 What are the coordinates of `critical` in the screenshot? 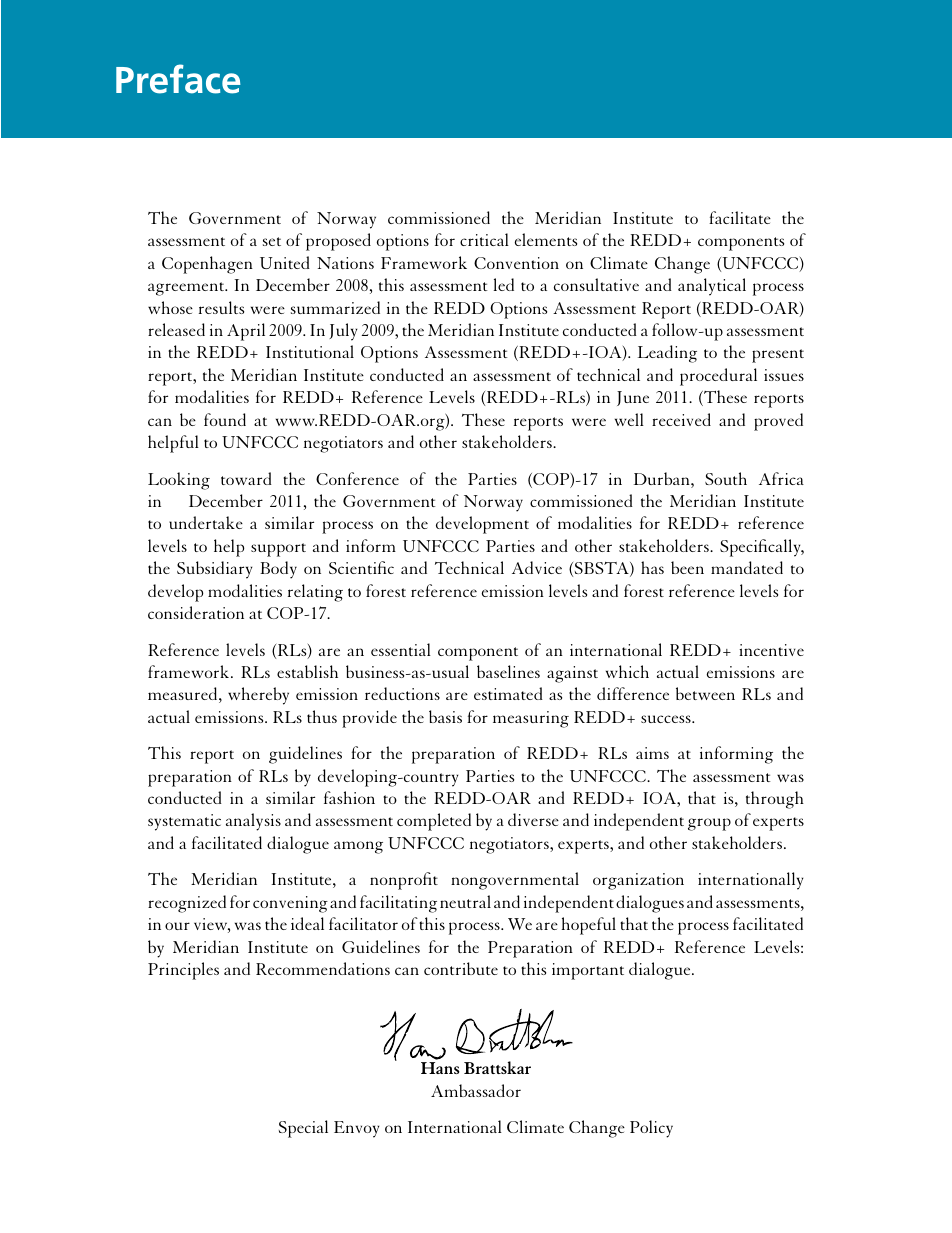 It's located at (484, 239).
